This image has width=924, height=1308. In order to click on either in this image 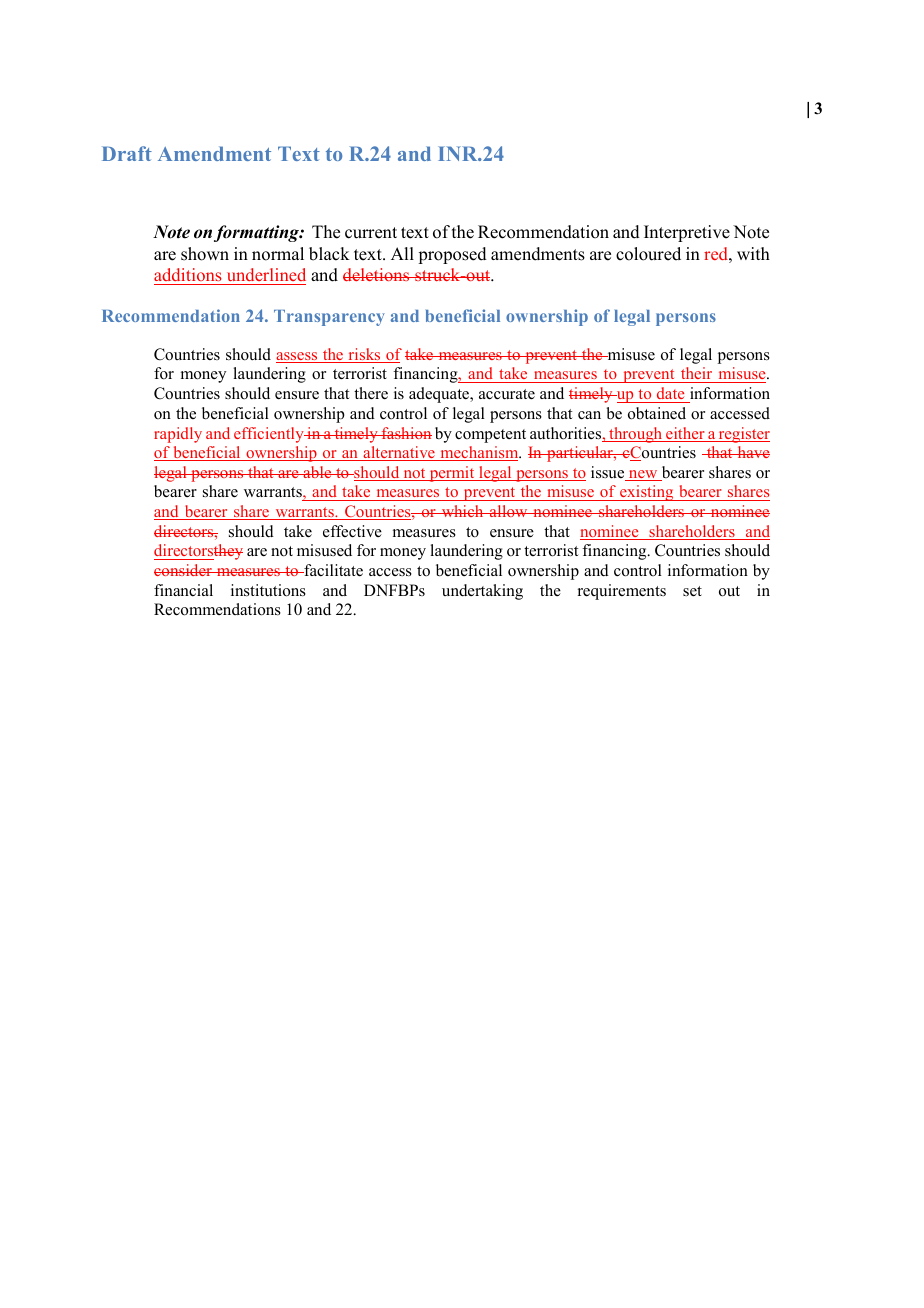, I will do `click(685, 434)`.
